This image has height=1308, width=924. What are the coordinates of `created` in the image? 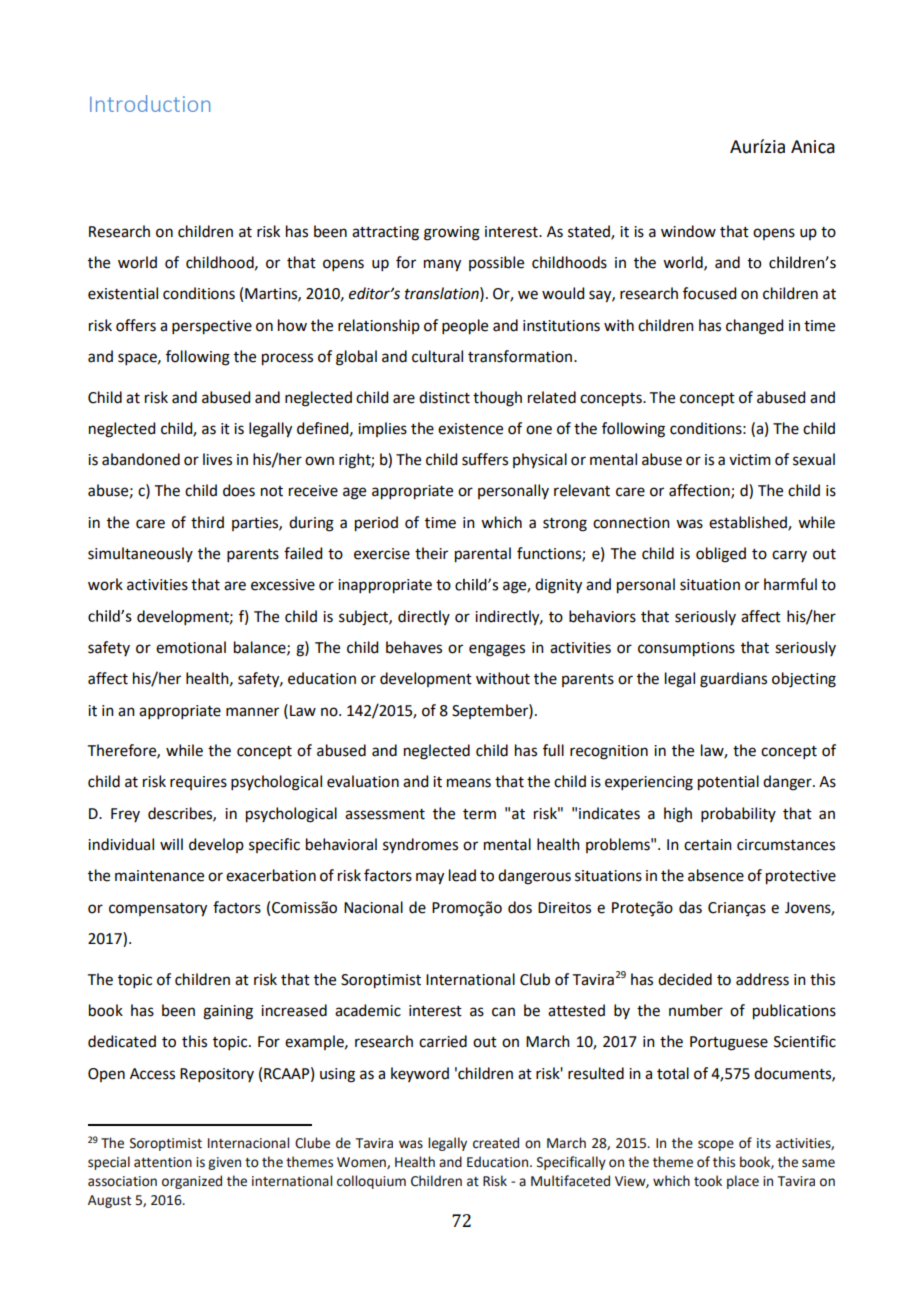 It's located at (496, 1143).
